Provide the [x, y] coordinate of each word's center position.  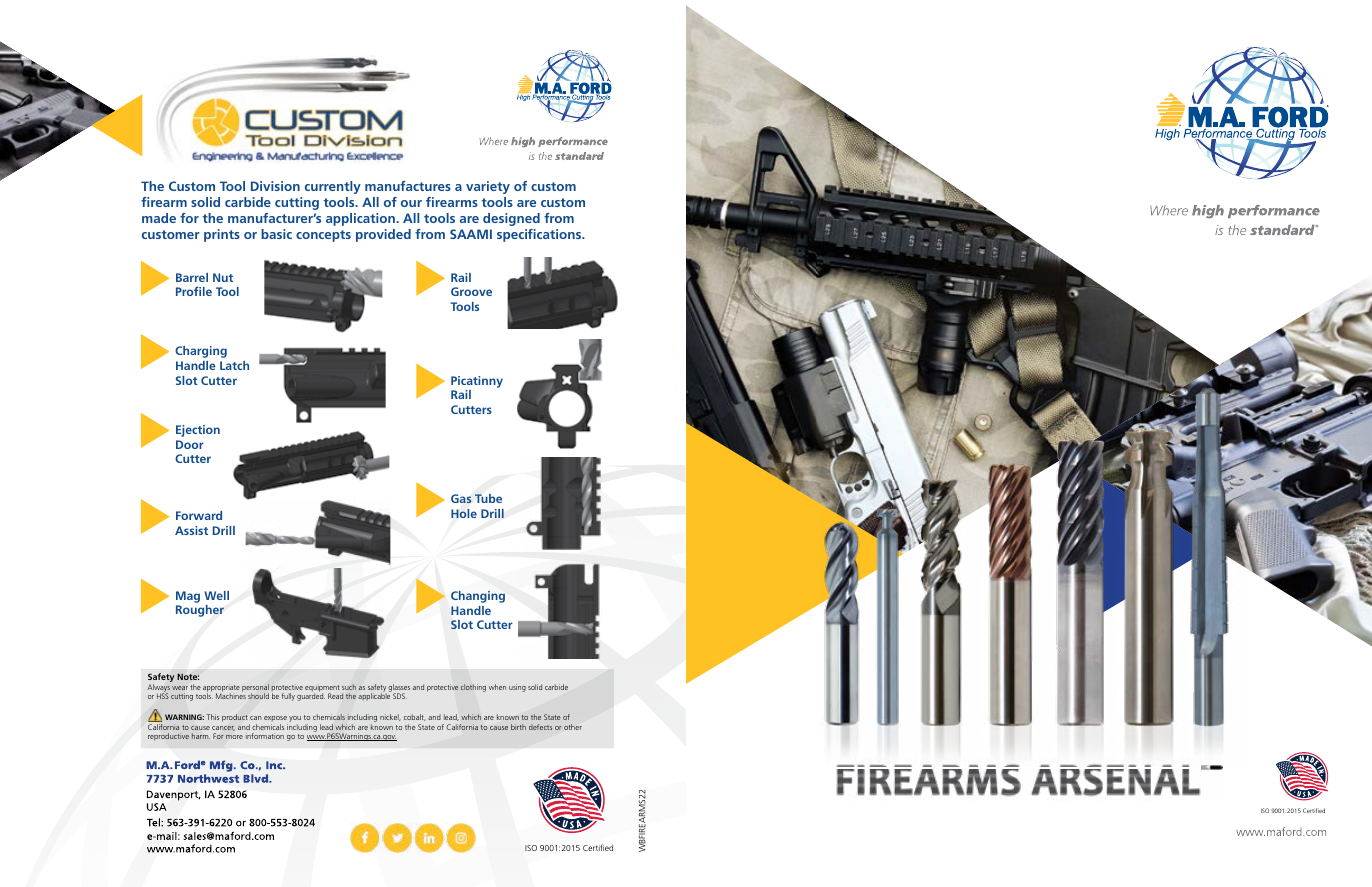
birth [518, 727]
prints [222, 235]
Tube [488, 498]
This [213, 717]
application [361, 219]
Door [190, 444]
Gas [461, 498]
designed [511, 219]
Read [335, 696]
